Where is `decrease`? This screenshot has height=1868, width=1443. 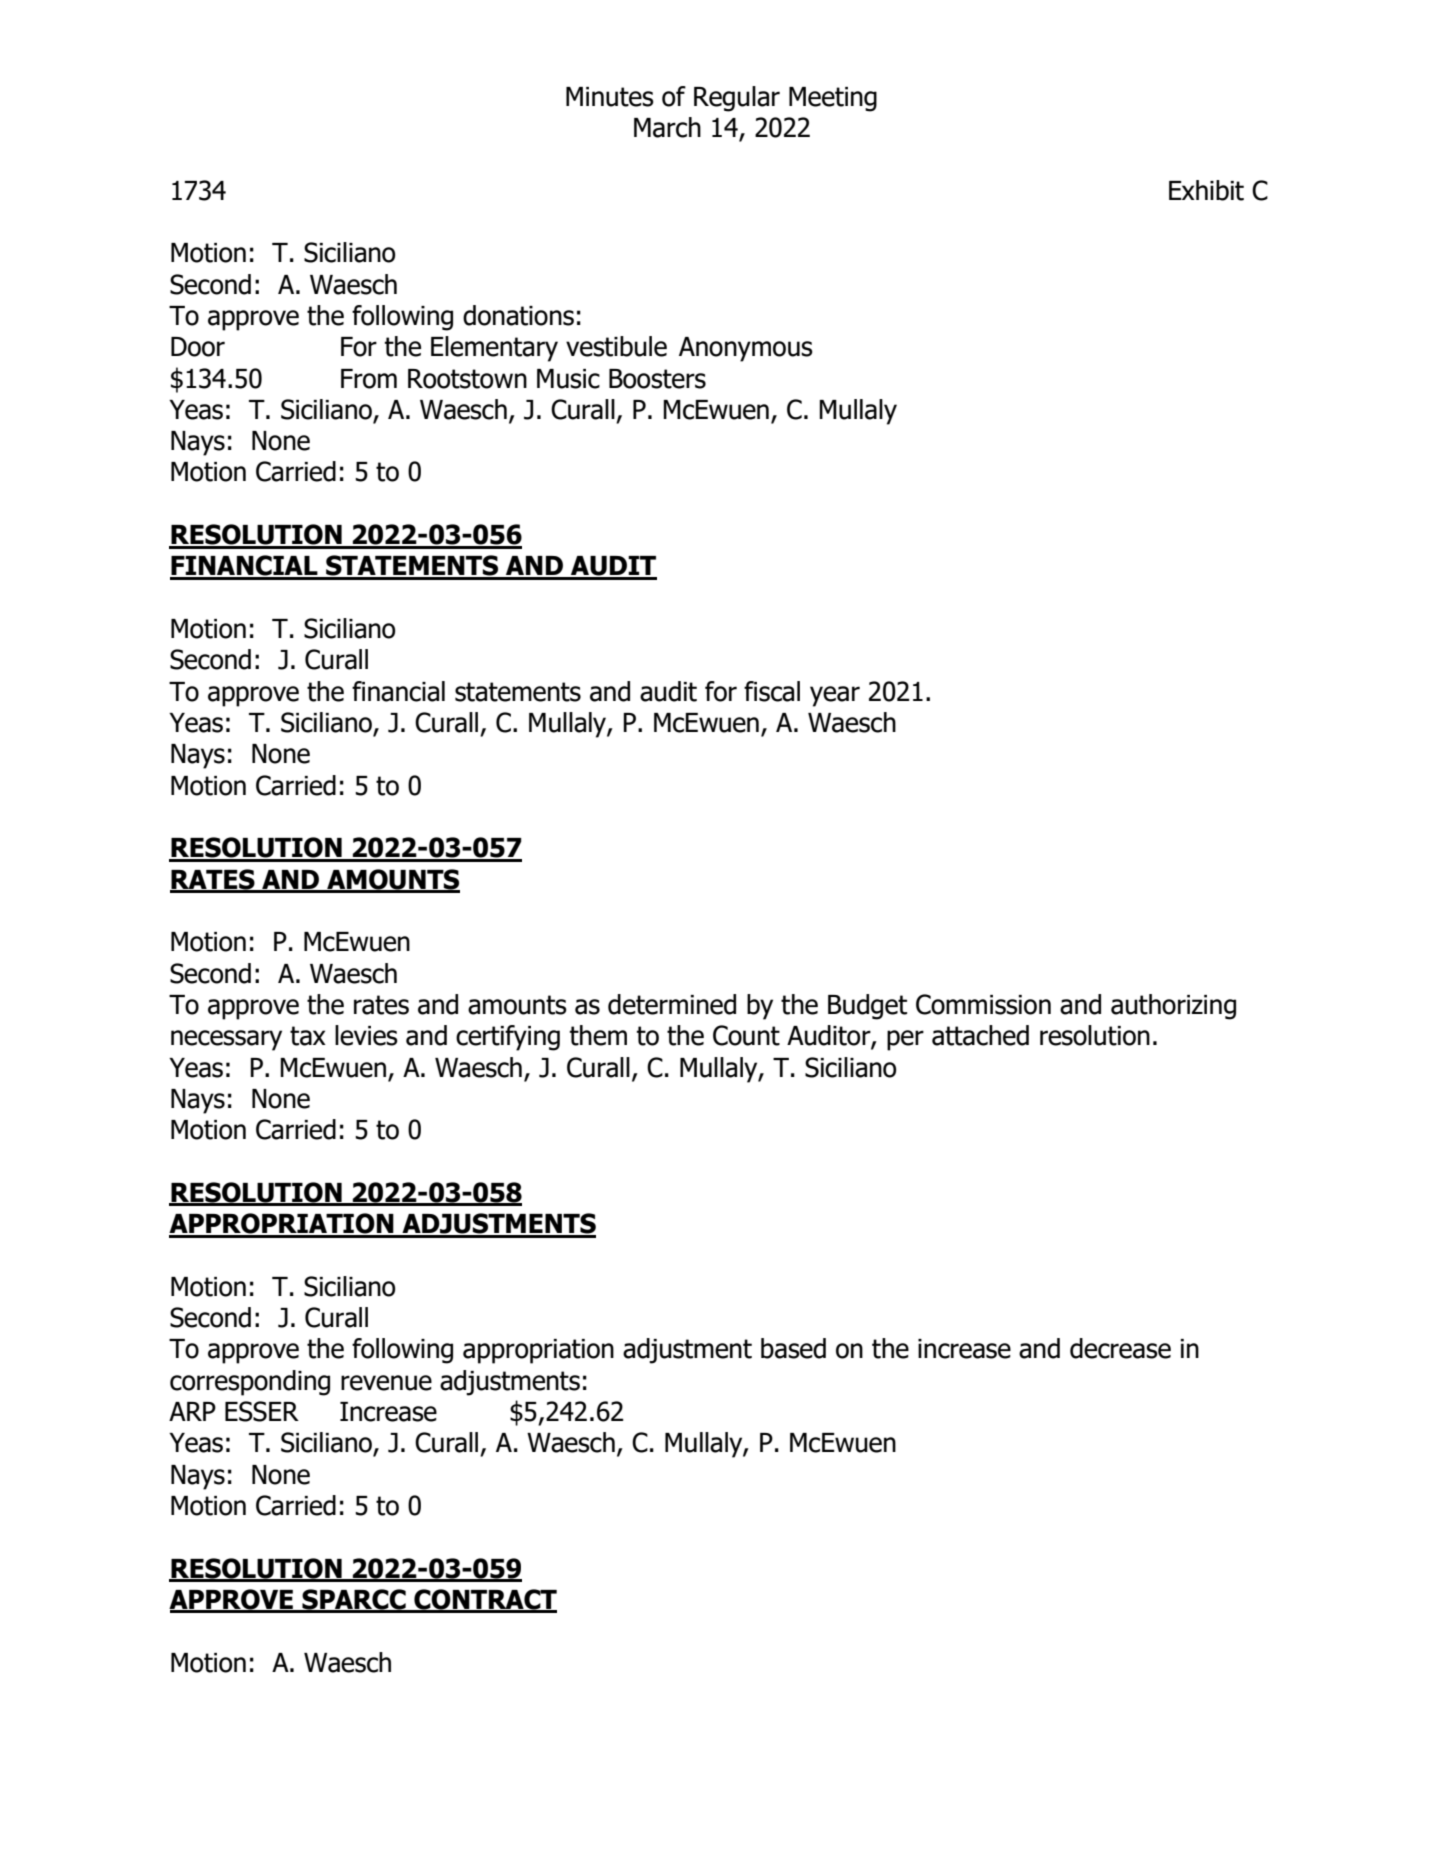 decrease is located at coordinates (1120, 1348).
